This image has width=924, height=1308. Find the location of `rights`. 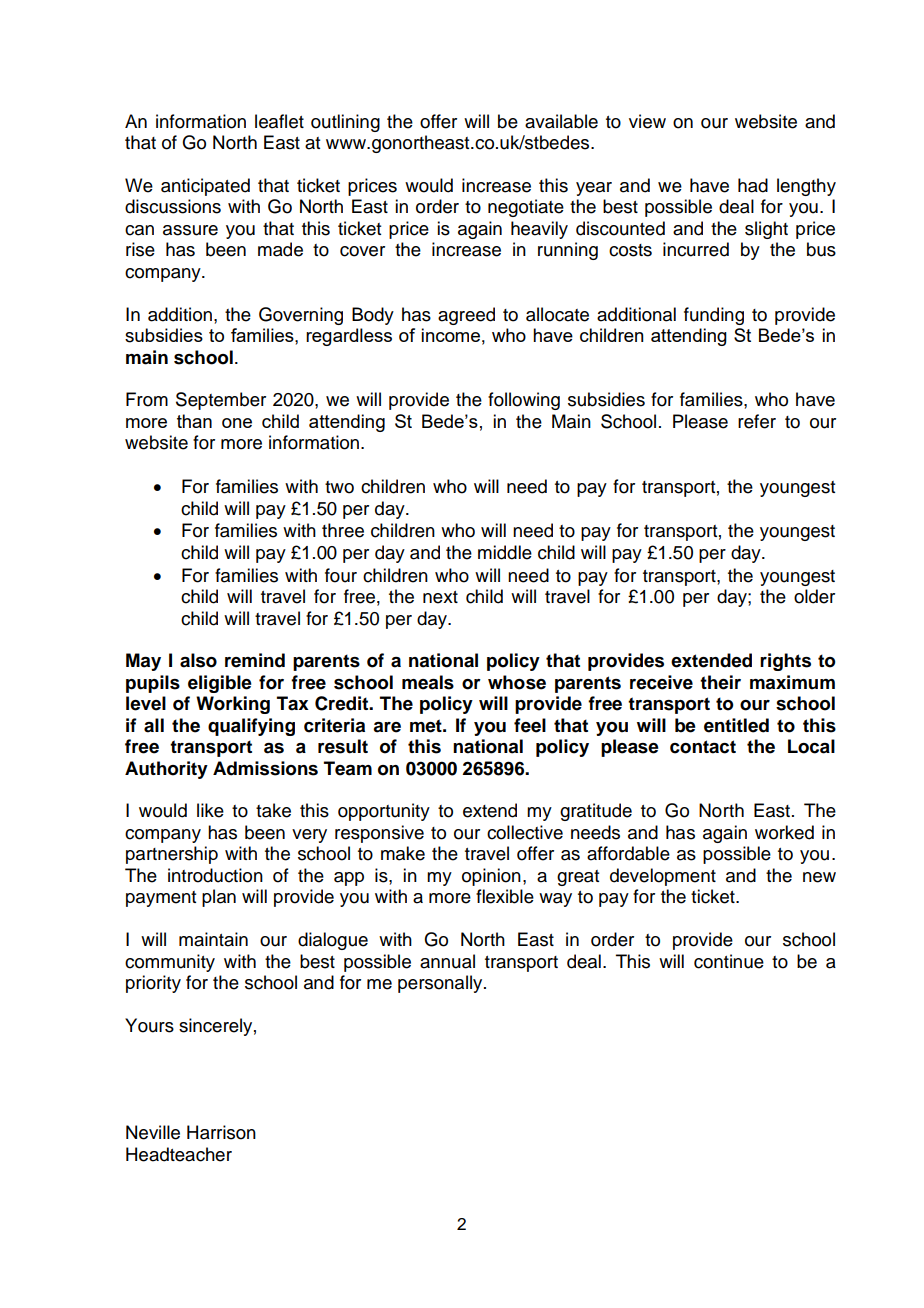

rights is located at coordinates (785, 662).
